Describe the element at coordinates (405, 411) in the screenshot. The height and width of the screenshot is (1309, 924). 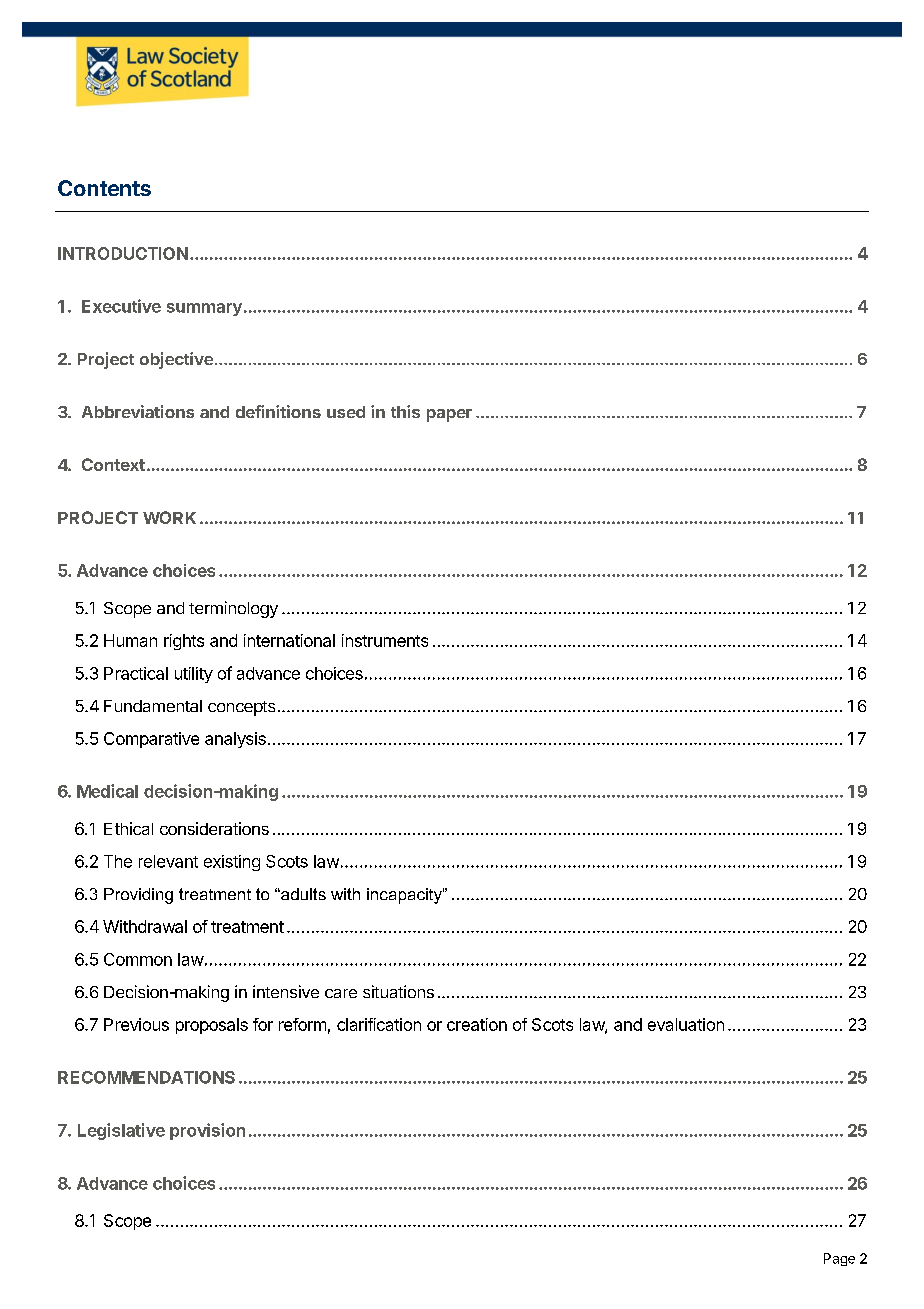
I see `this` at that location.
